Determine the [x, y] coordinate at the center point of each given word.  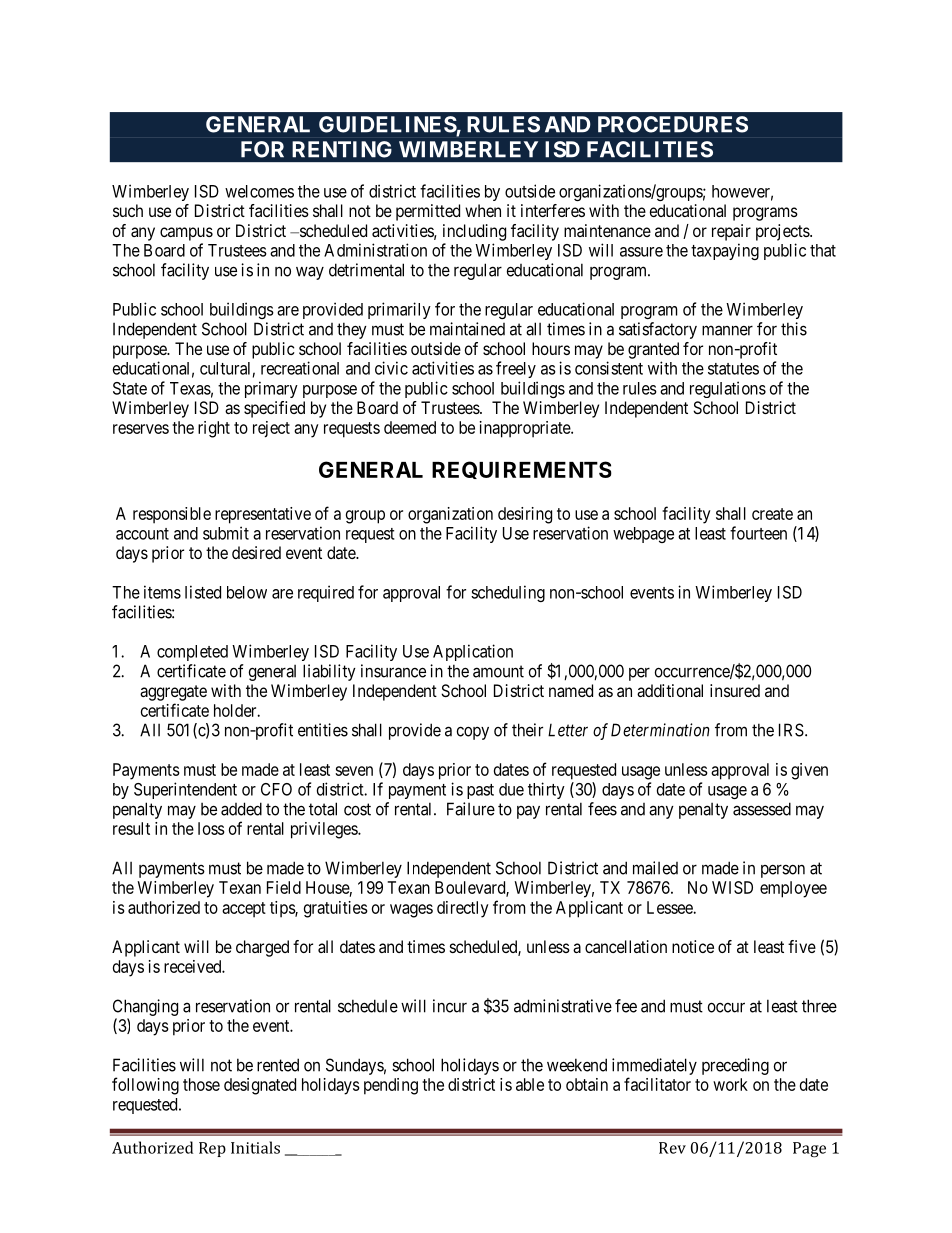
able [530, 1084]
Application [473, 652]
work [730, 1084]
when [483, 210]
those [201, 1084]
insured [735, 690]
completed [192, 653]
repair [731, 232]
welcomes [259, 191]
